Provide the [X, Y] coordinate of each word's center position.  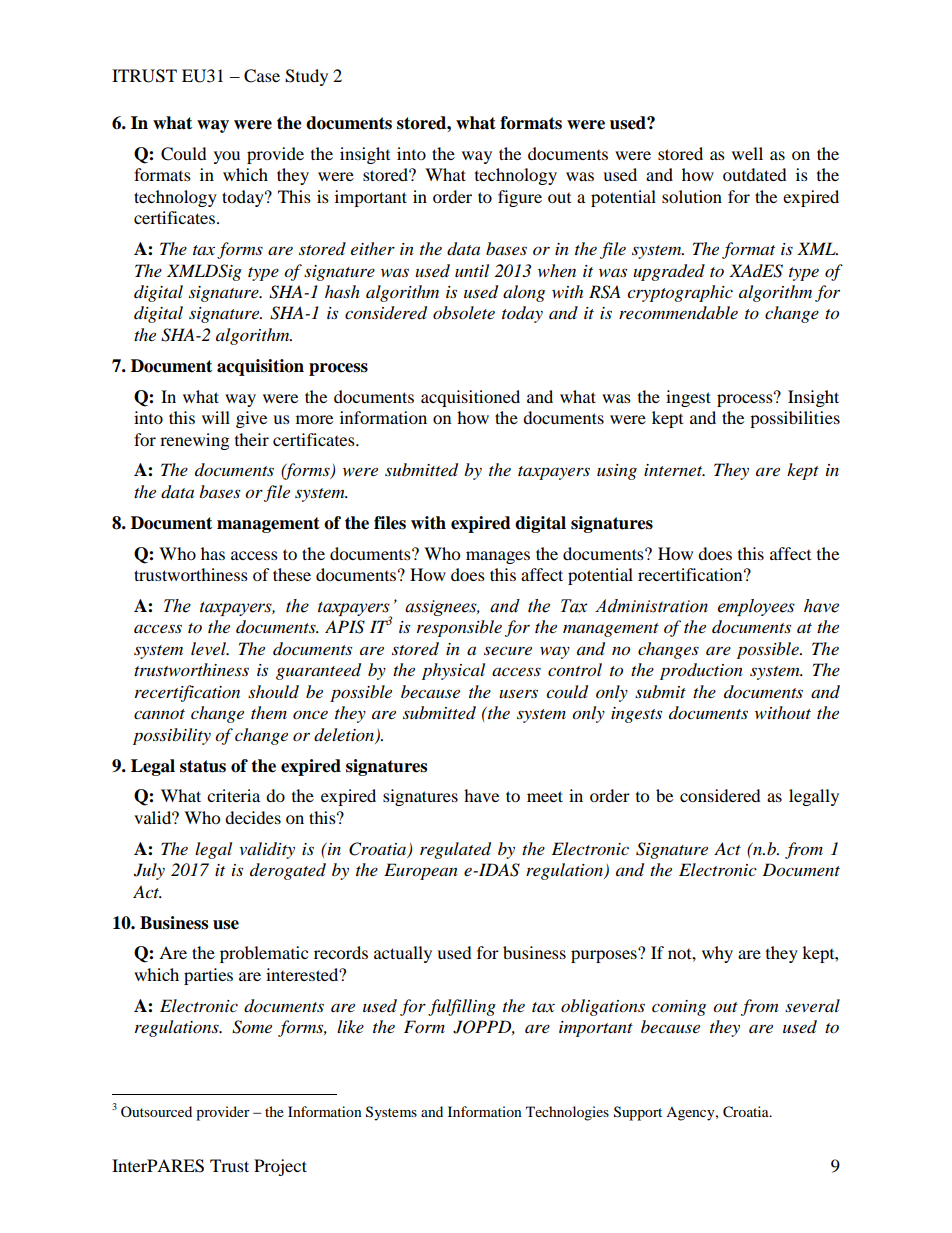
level [210, 648]
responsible [459, 628]
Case [262, 76]
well [747, 153]
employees [756, 607]
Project [280, 1167]
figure [520, 198]
